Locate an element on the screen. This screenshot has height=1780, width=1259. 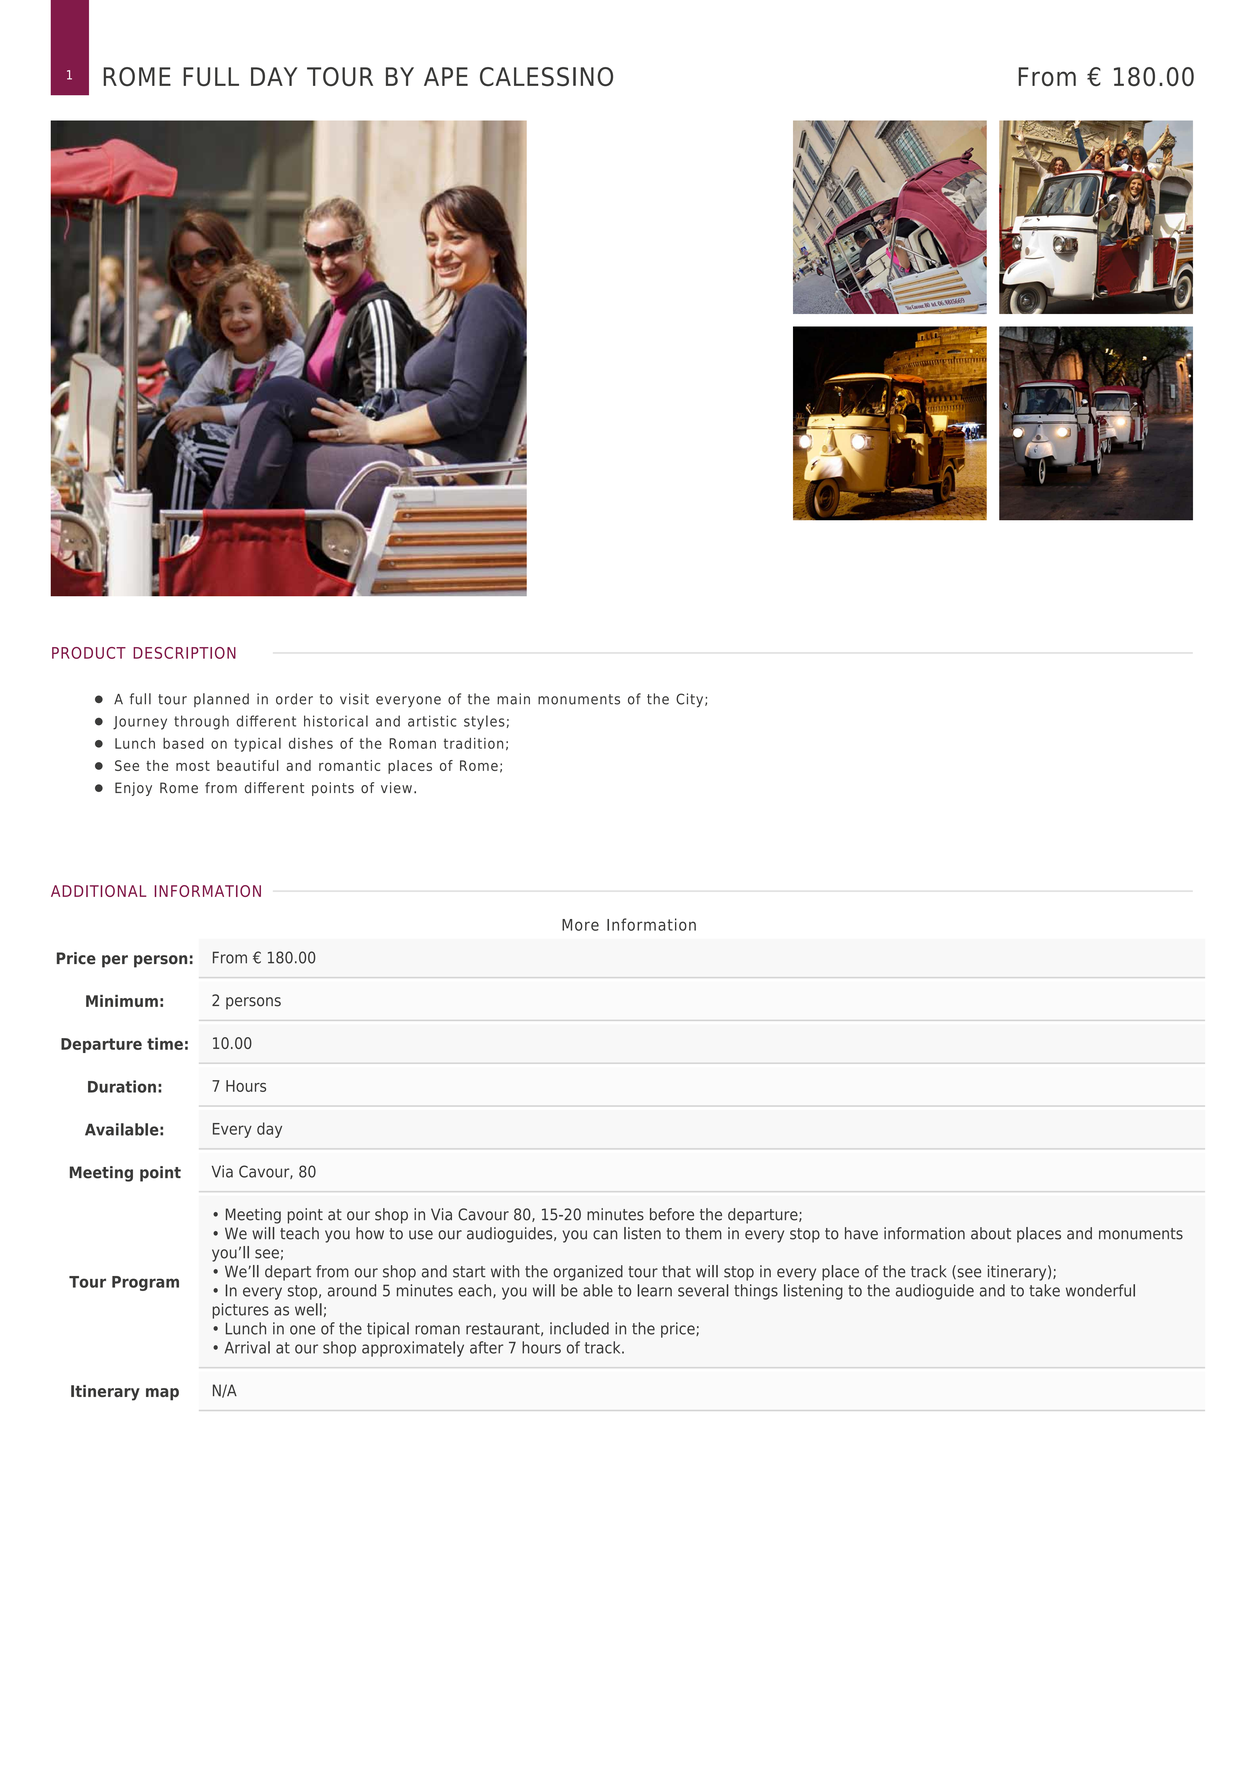
Minimum is located at coordinates (122, 1001).
